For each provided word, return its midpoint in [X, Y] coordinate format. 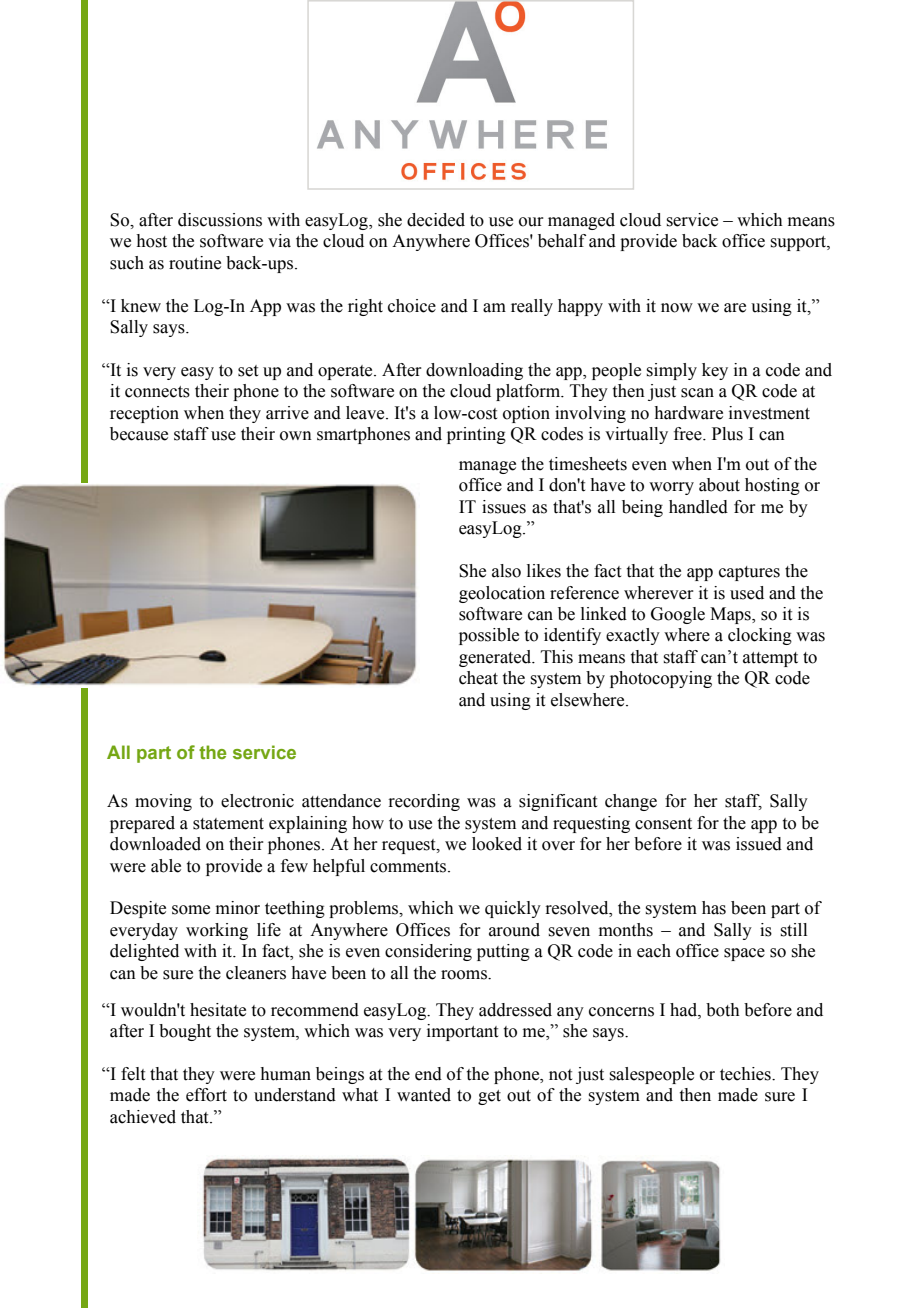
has [714, 908]
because [139, 434]
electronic [257, 801]
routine [195, 263]
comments [409, 867]
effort [206, 1095]
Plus [727, 434]
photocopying [661, 679]
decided [436, 220]
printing [476, 435]
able [166, 866]
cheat [478, 678]
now [677, 308]
